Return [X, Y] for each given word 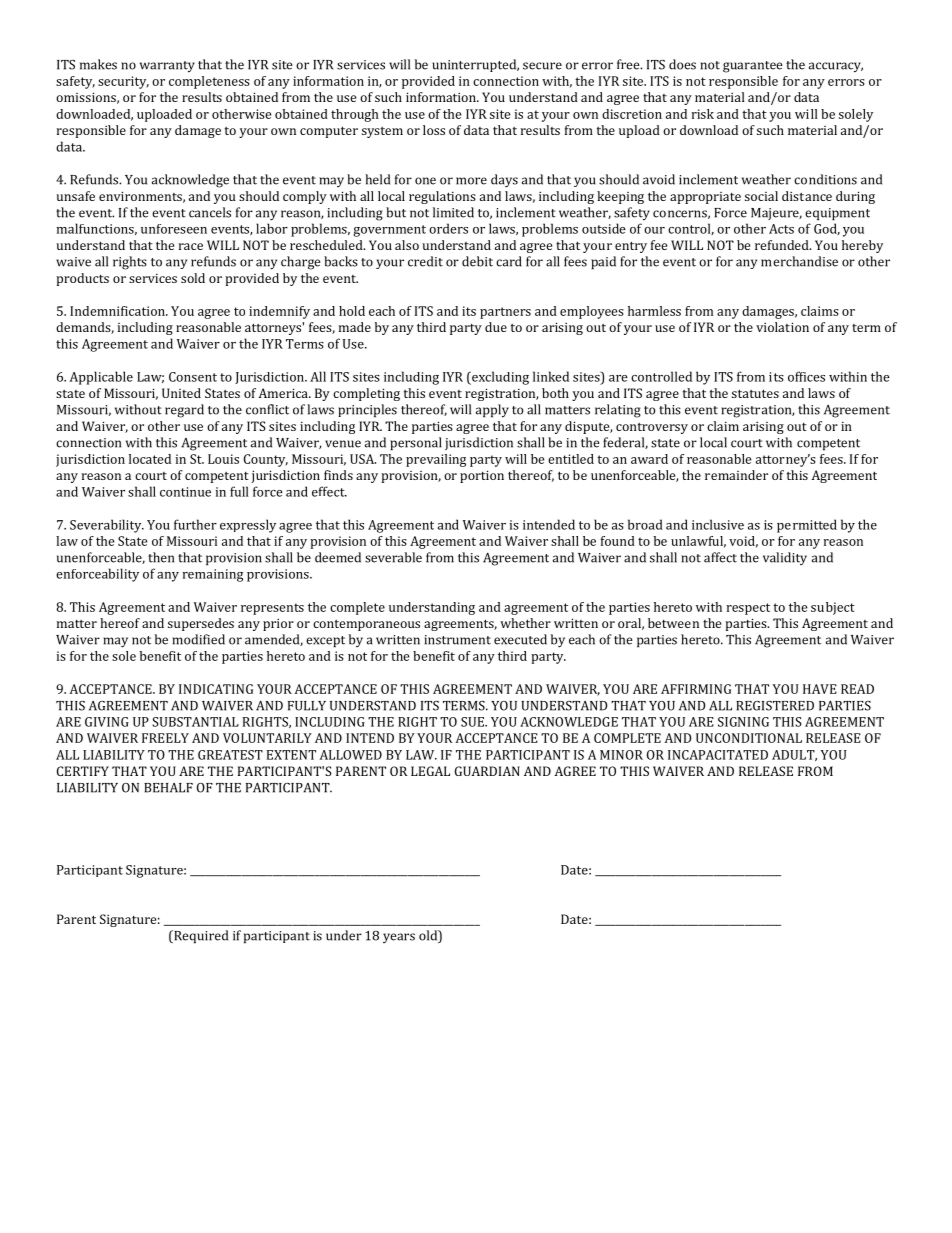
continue [185, 492]
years [399, 938]
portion [482, 476]
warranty [167, 67]
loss [434, 130]
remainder [736, 475]
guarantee [753, 67]
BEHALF [168, 788]
